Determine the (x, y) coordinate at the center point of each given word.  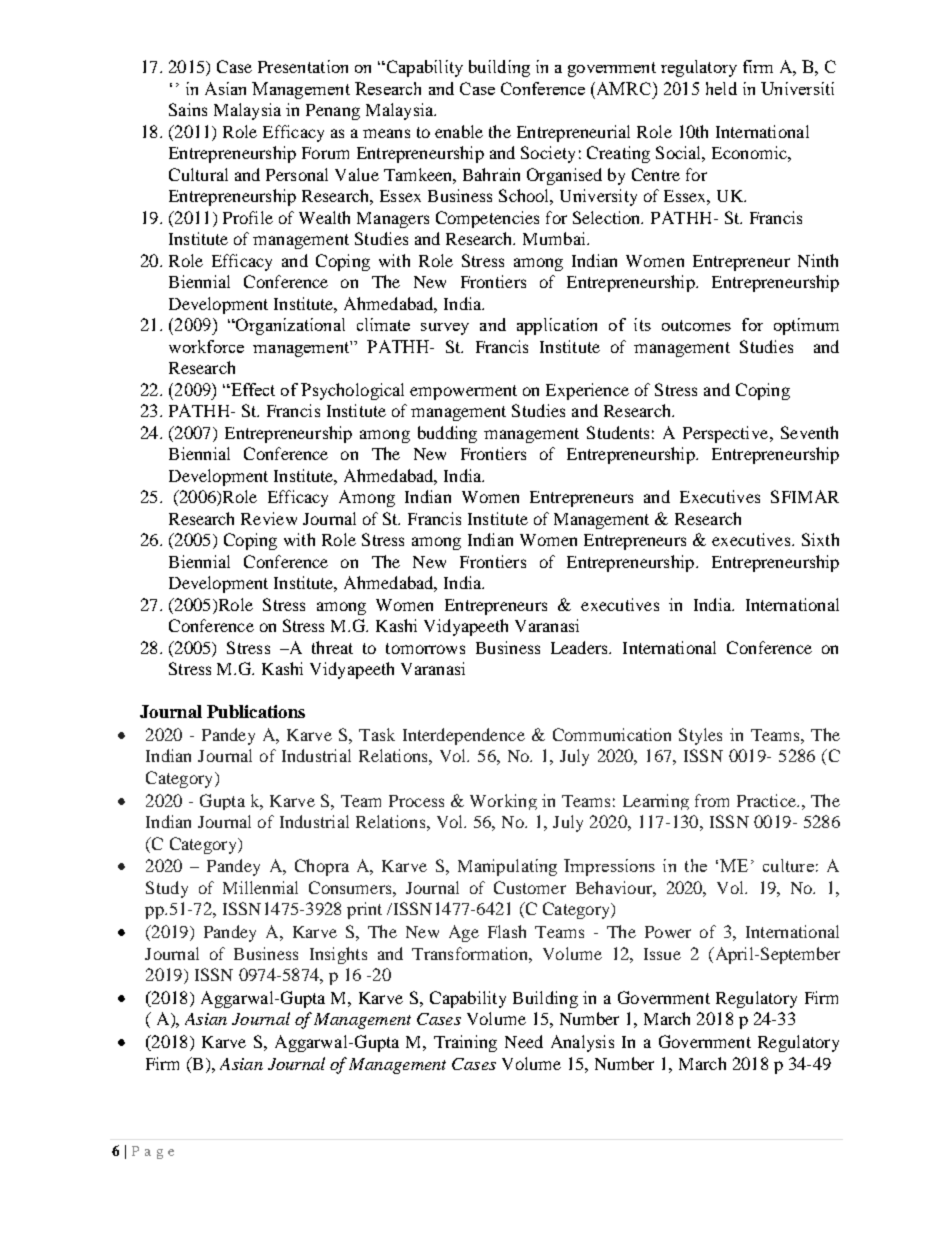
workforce (206, 346)
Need (524, 1041)
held (721, 88)
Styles (700, 736)
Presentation (303, 66)
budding (447, 434)
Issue (662, 954)
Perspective (725, 434)
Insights (338, 955)
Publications (256, 711)
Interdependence (464, 736)
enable (459, 131)
